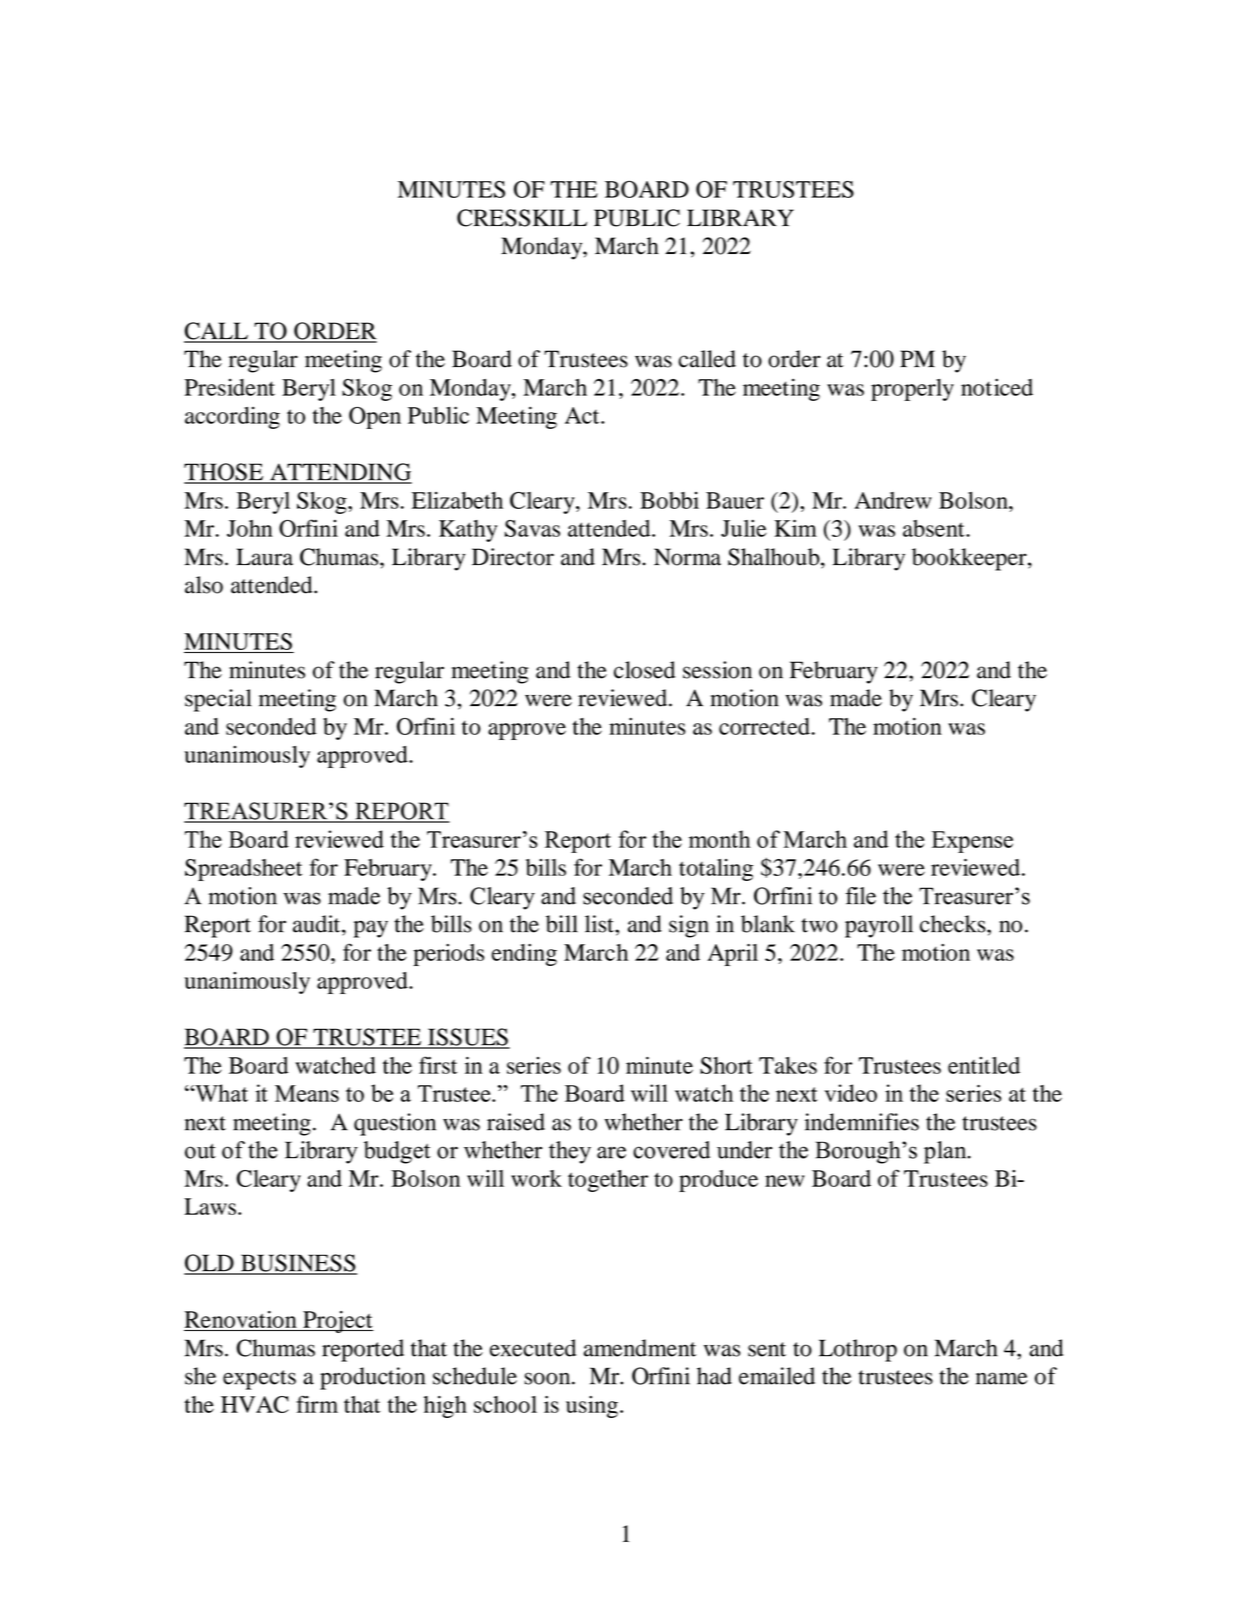  What do you see at coordinates (259, 1380) in the image?
I see `expects` at bounding box center [259, 1380].
